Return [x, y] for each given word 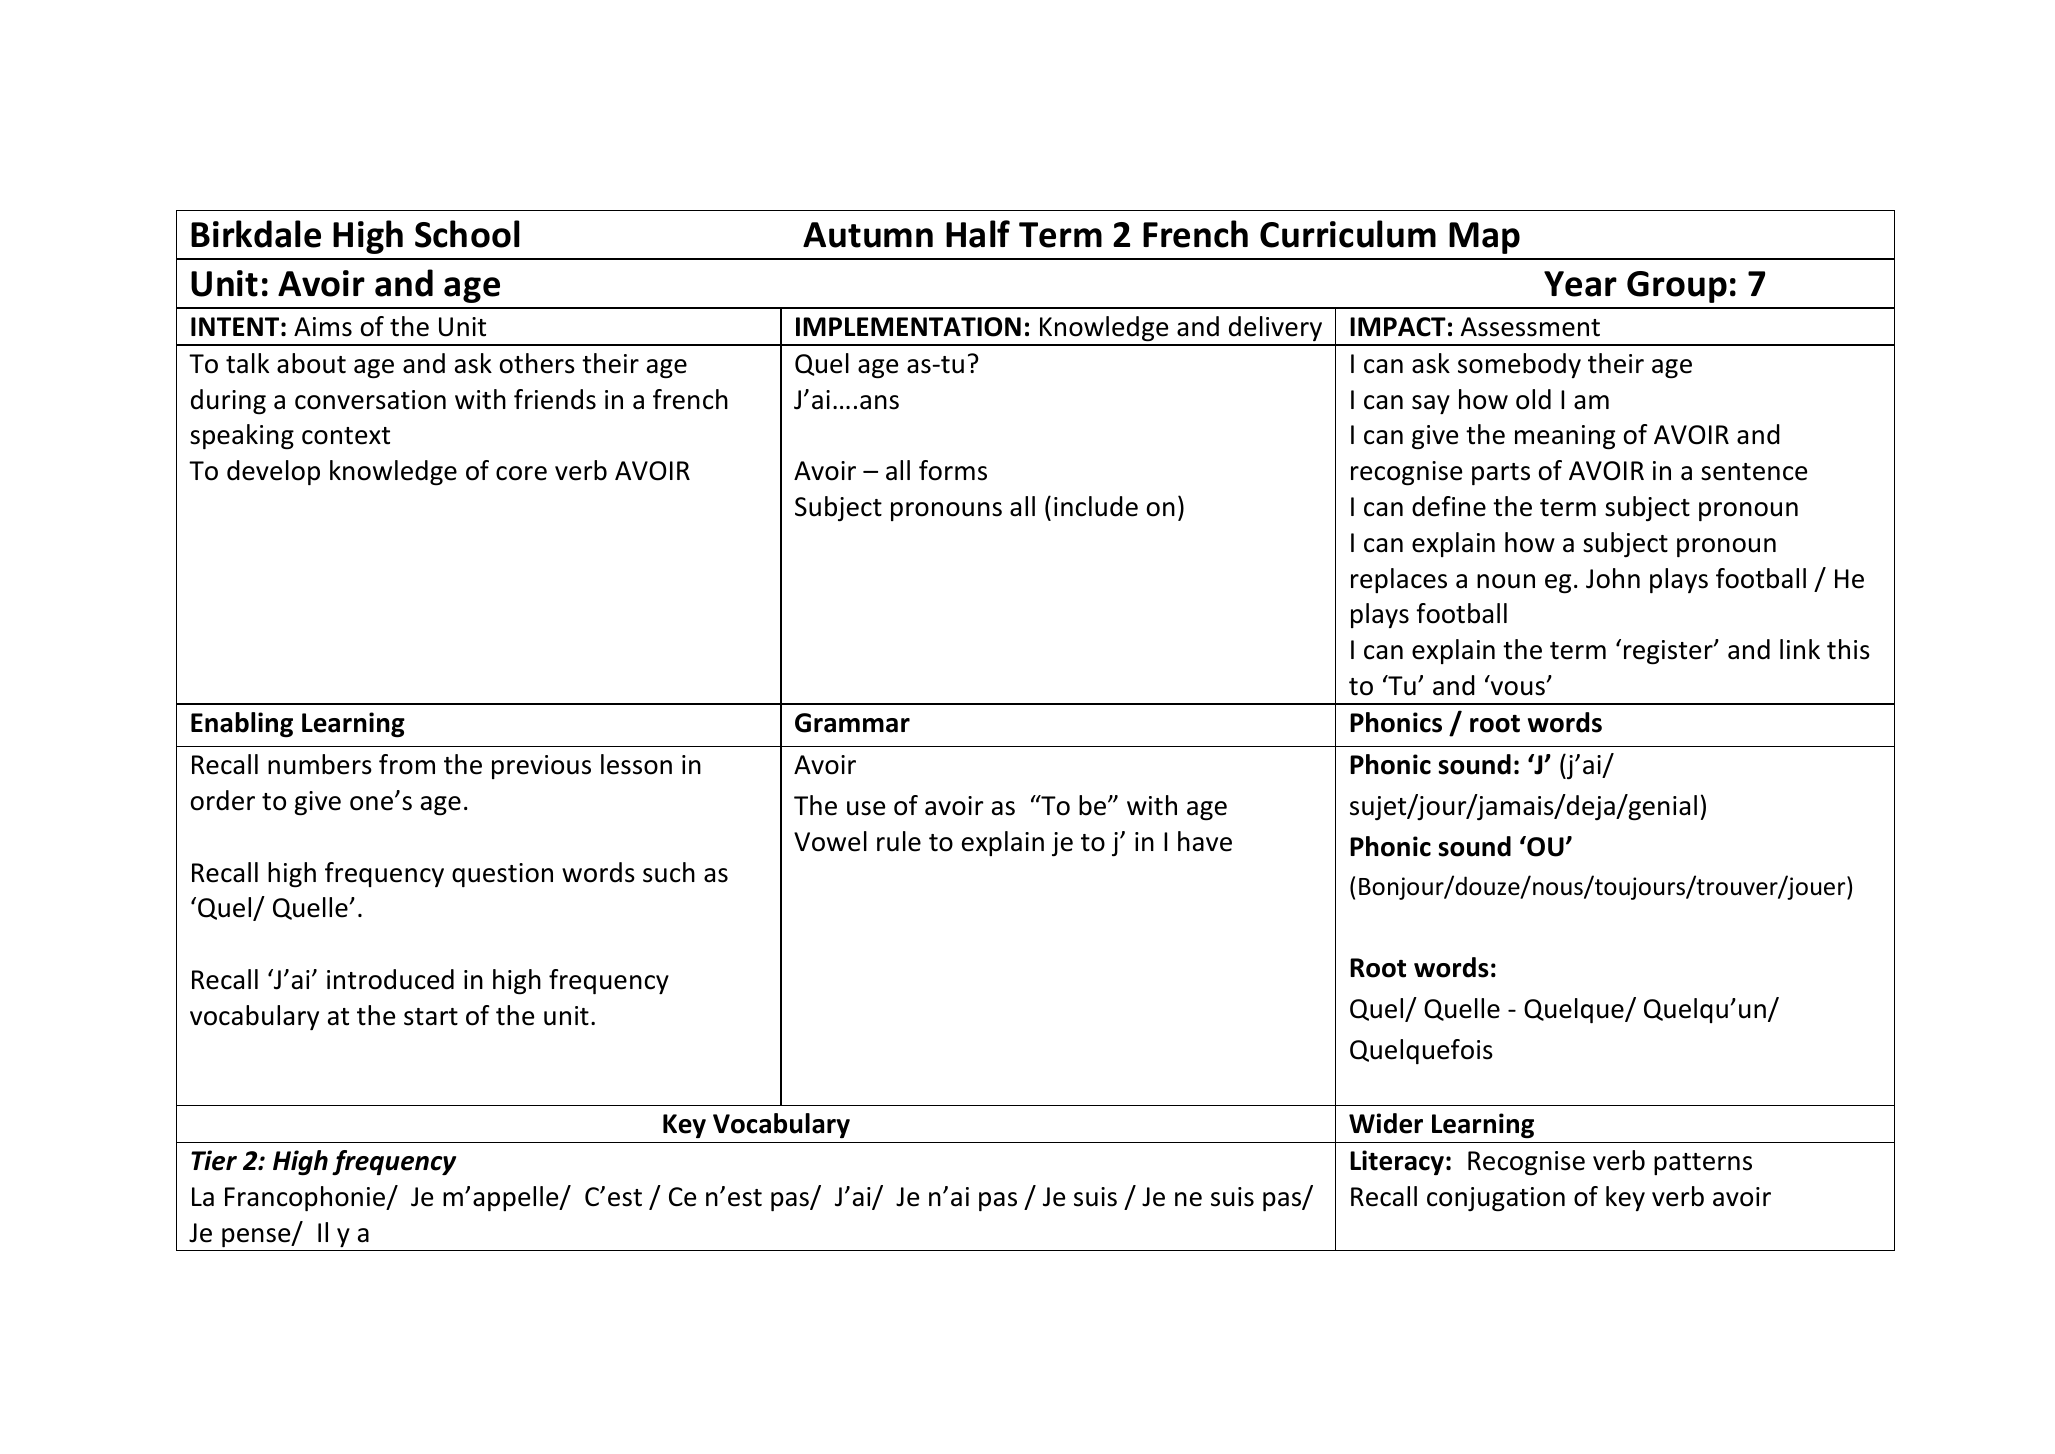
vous [1518, 688]
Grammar [852, 723]
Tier [214, 1160]
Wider [1386, 1123]
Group [1677, 287]
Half [978, 234]
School [467, 234]
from [407, 764]
